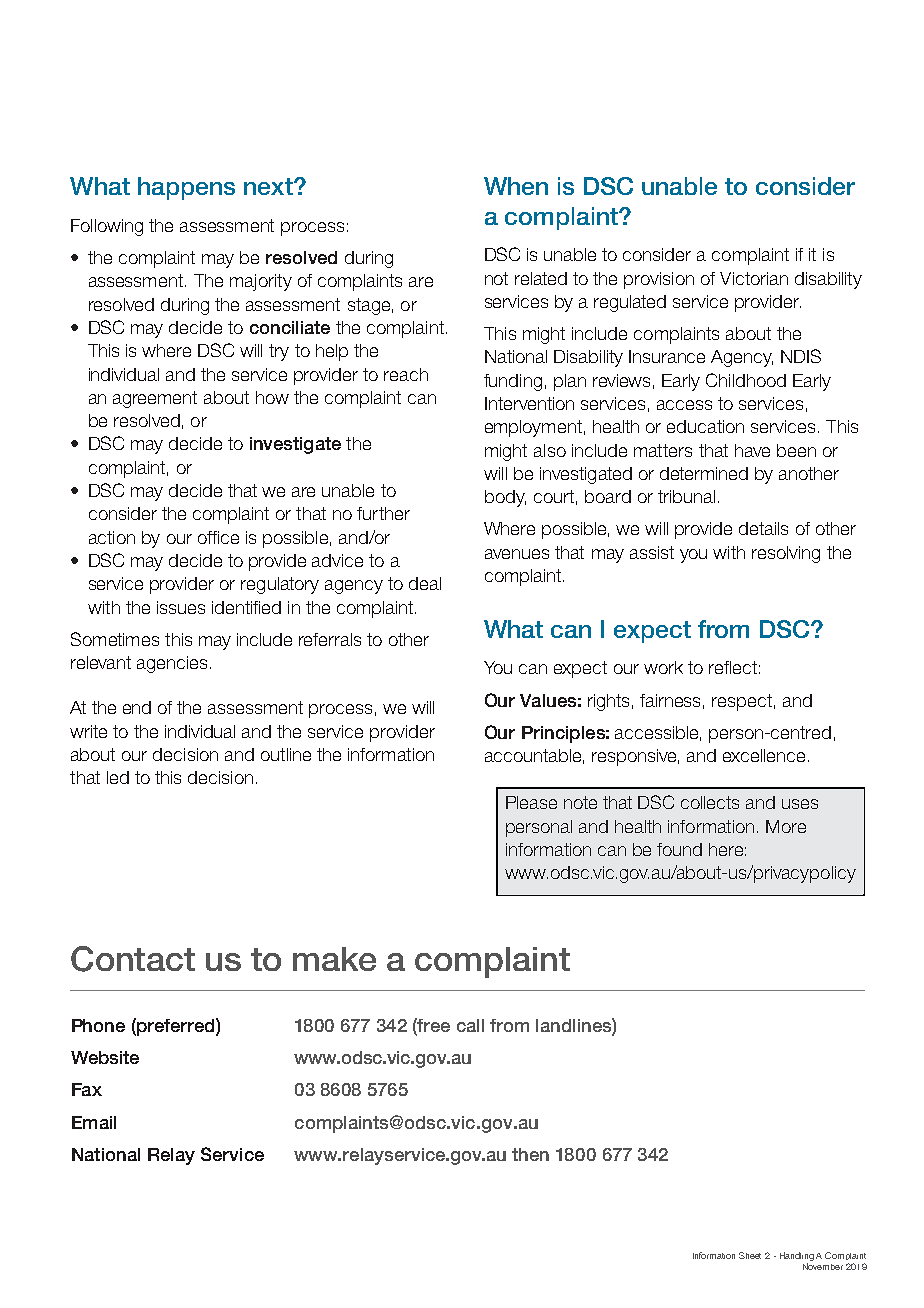 The width and height of the image is (924, 1308). What do you see at coordinates (218, 537) in the image?
I see `office` at bounding box center [218, 537].
